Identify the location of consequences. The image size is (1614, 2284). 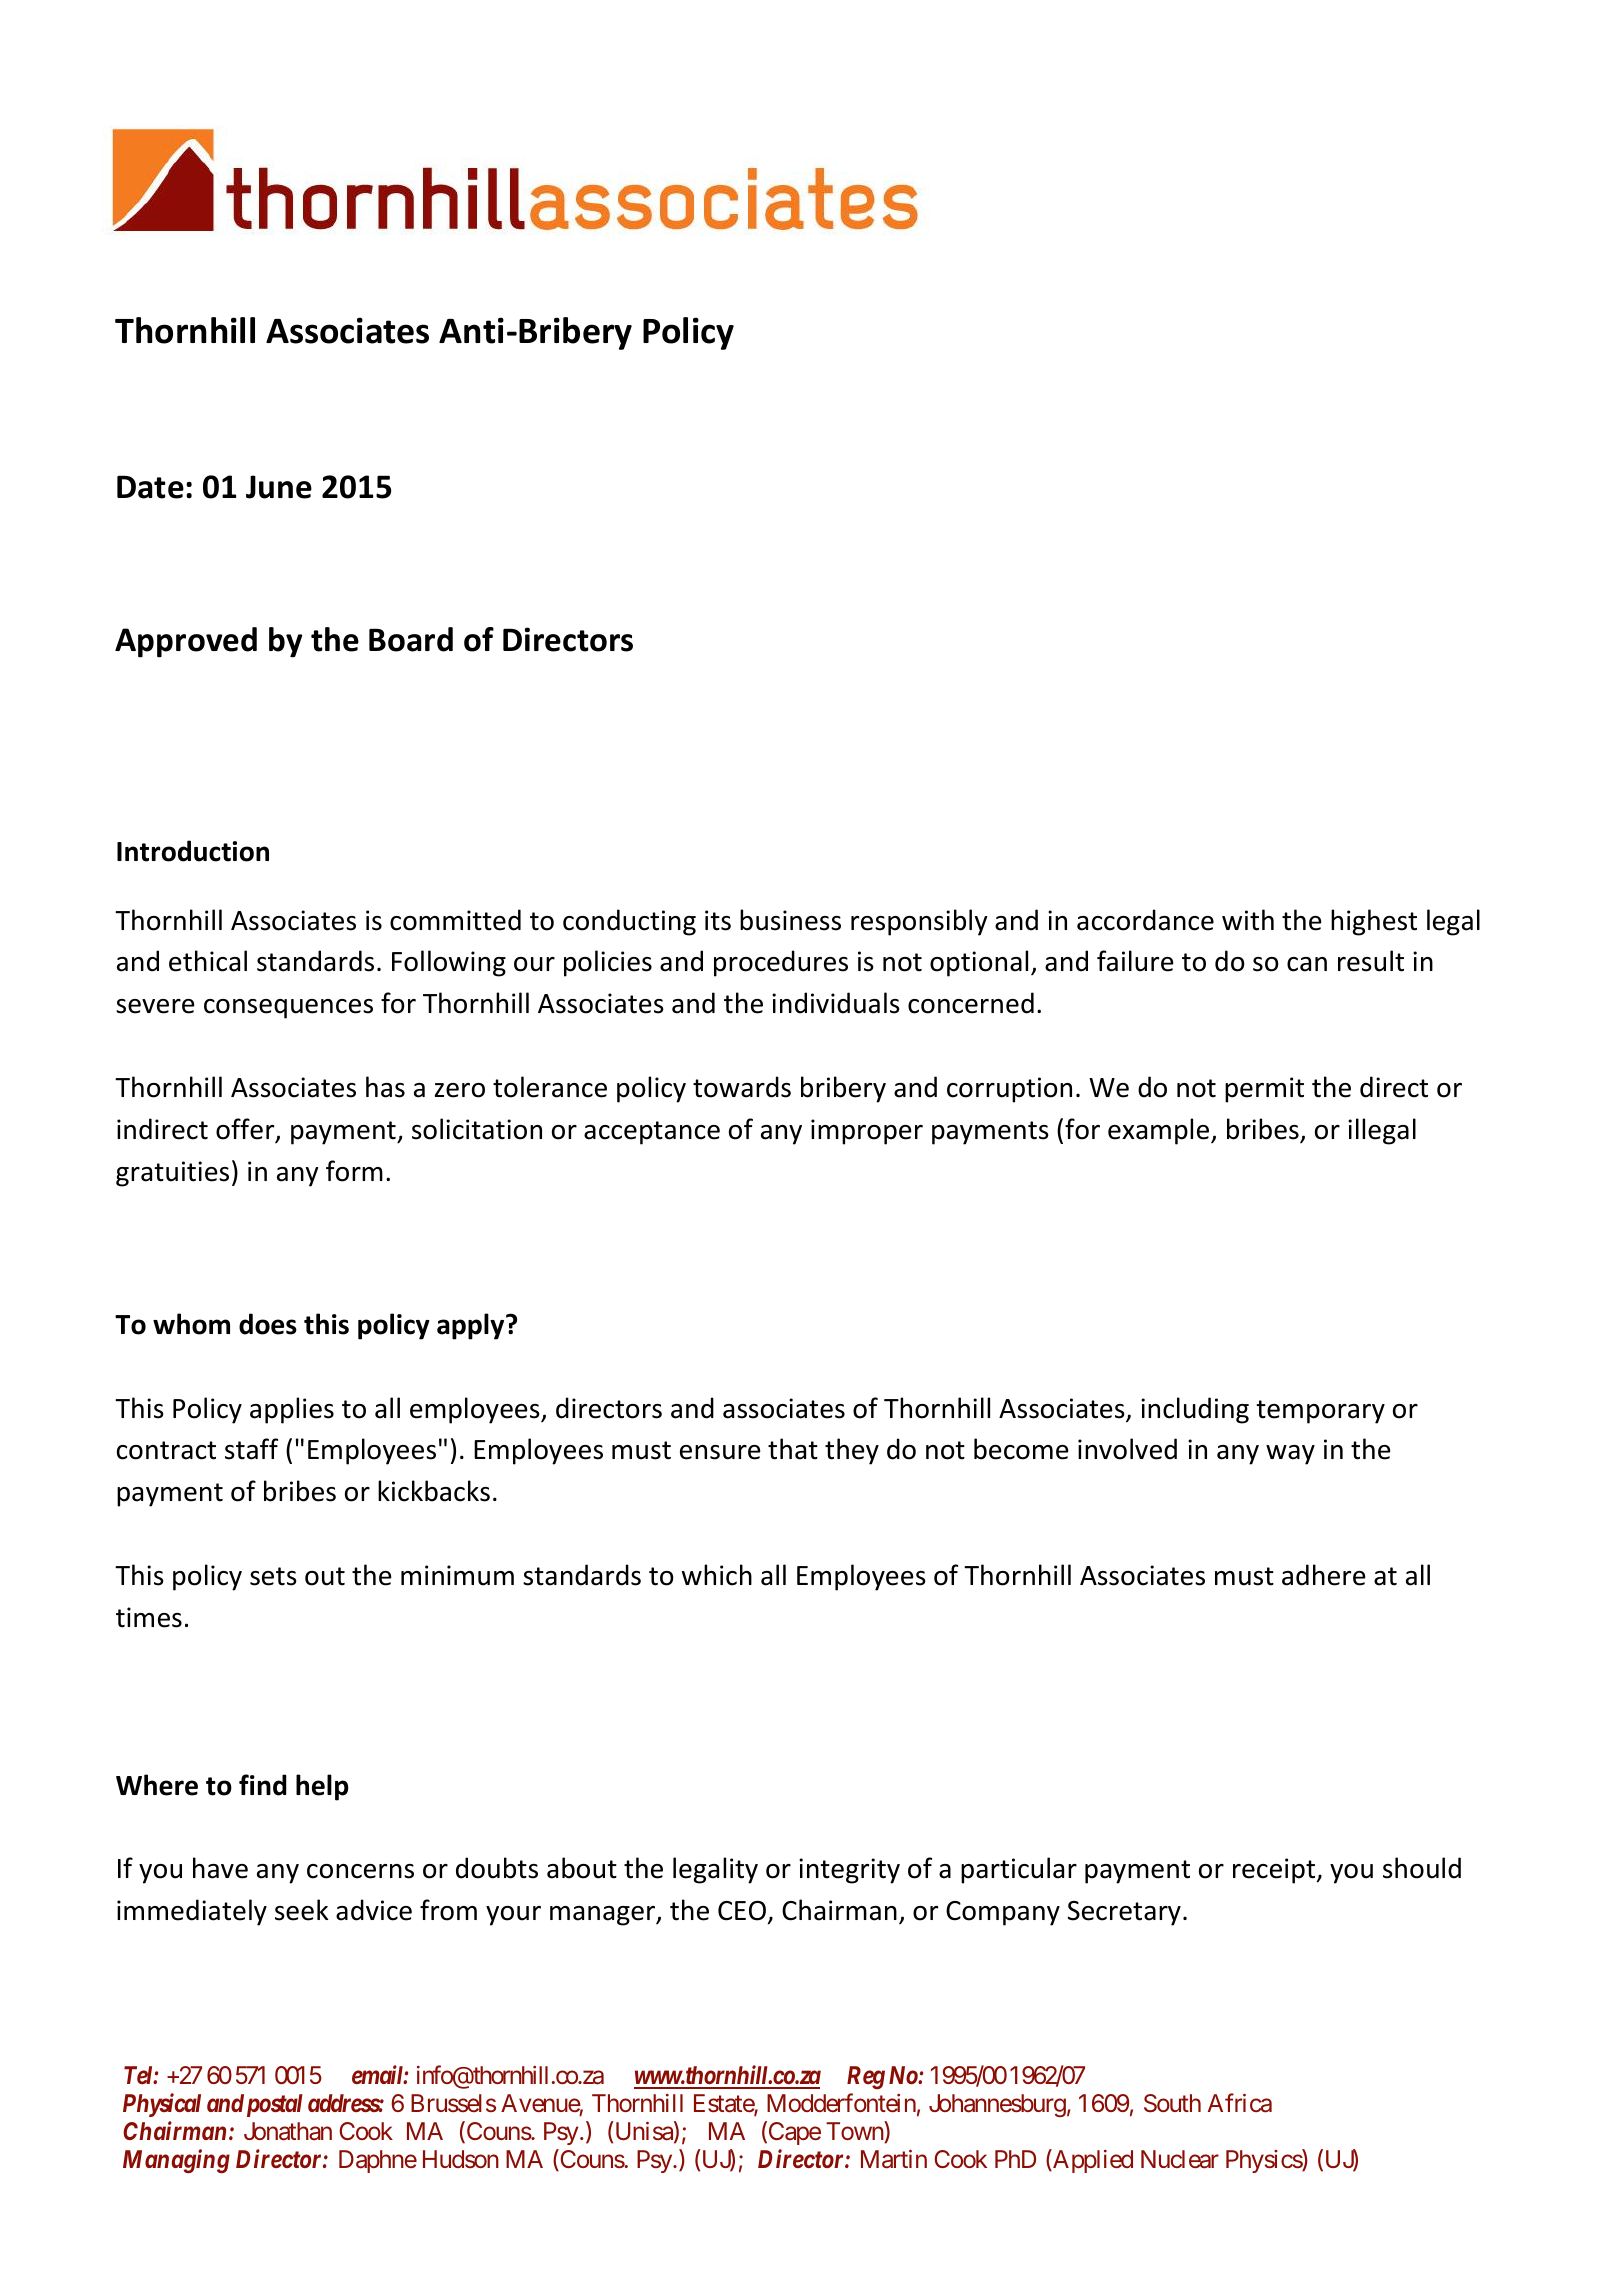
(288, 1009).
